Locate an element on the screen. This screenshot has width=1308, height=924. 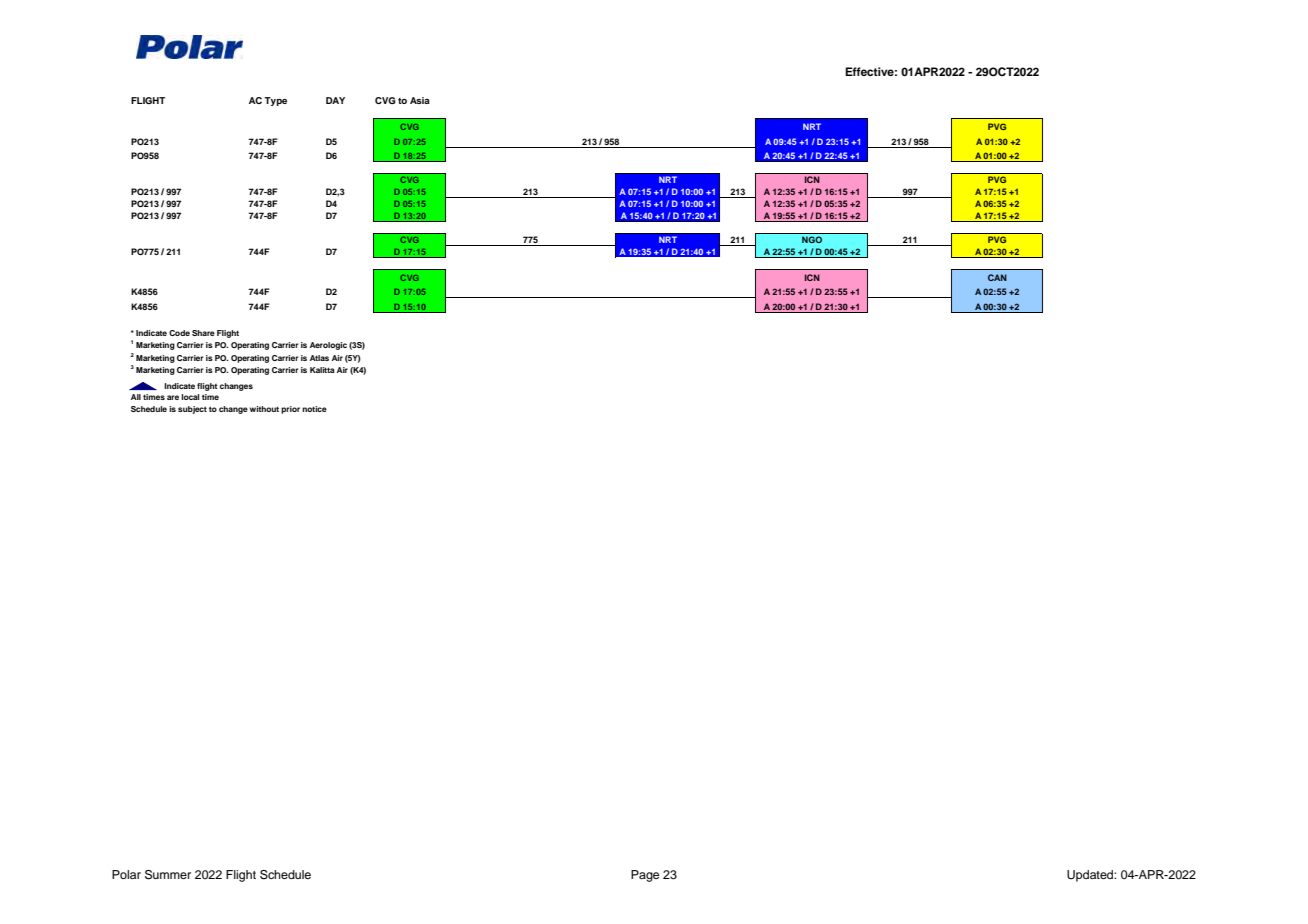
Polar is located at coordinates (126, 874).
